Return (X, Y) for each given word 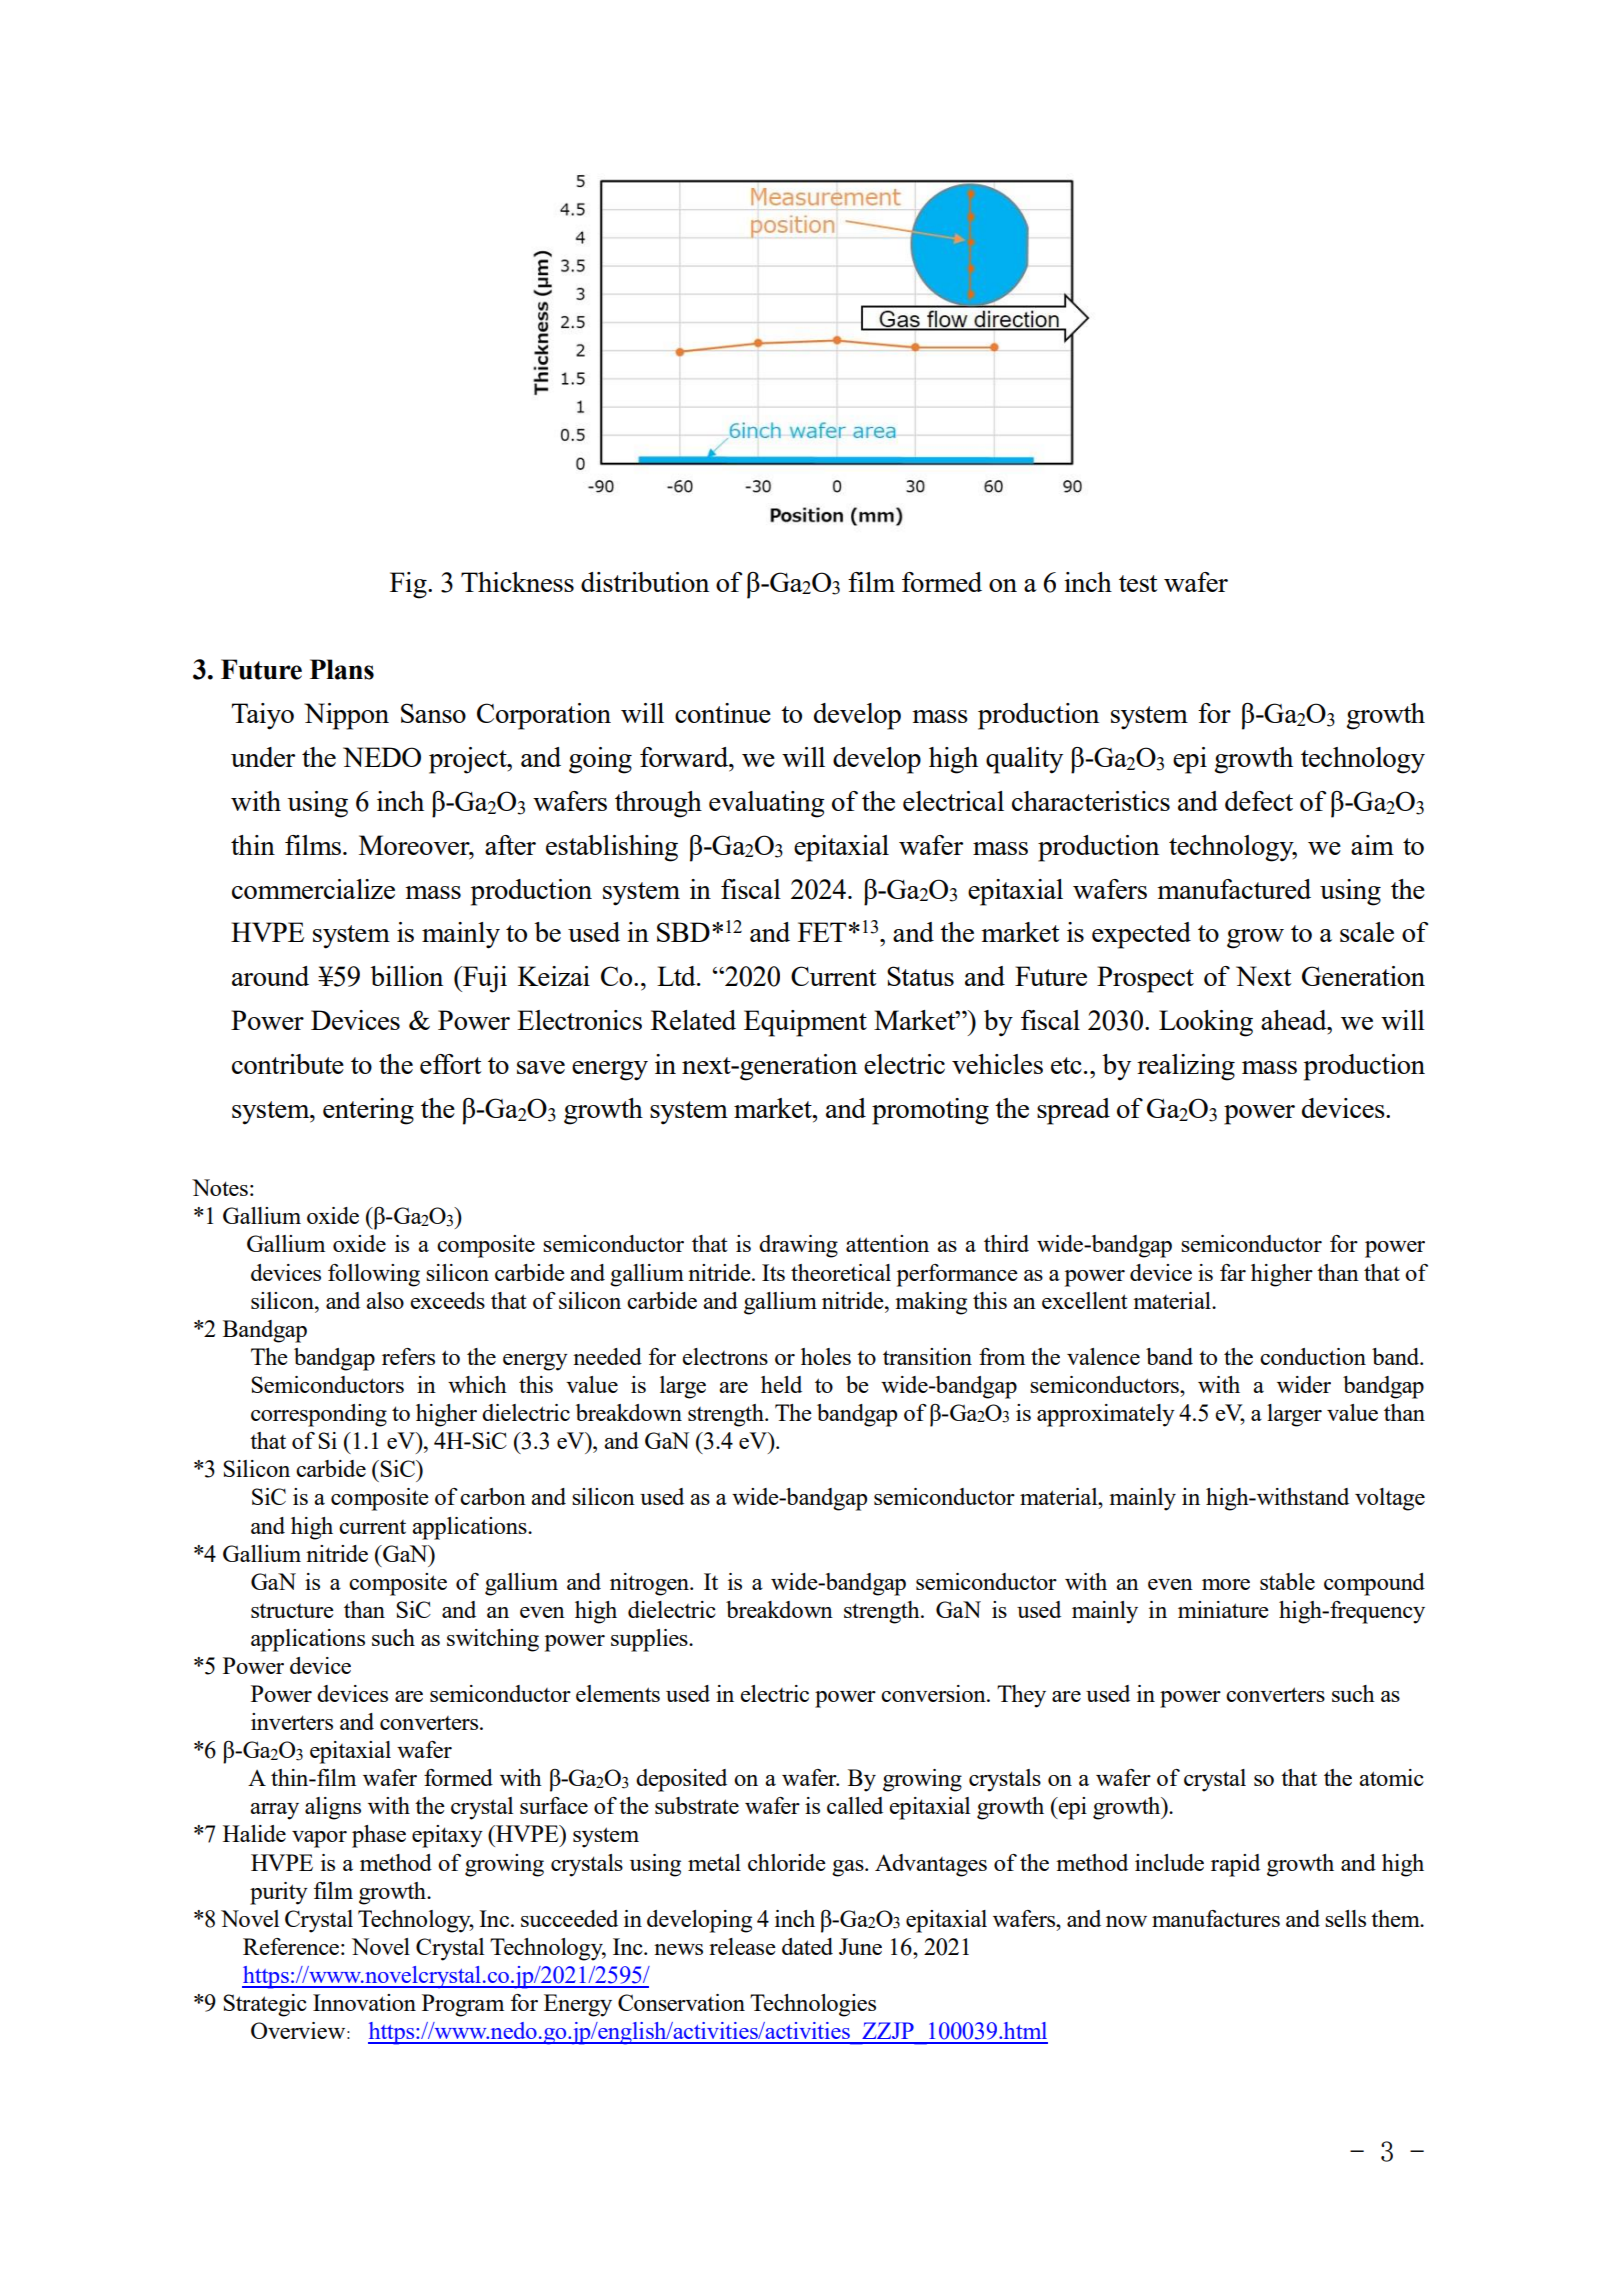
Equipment (805, 1023)
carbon (493, 1496)
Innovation (364, 2002)
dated (807, 1946)
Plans (342, 669)
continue (723, 713)
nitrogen (650, 1584)
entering (368, 1111)
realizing (1186, 1067)
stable (1287, 1581)
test (1138, 583)
